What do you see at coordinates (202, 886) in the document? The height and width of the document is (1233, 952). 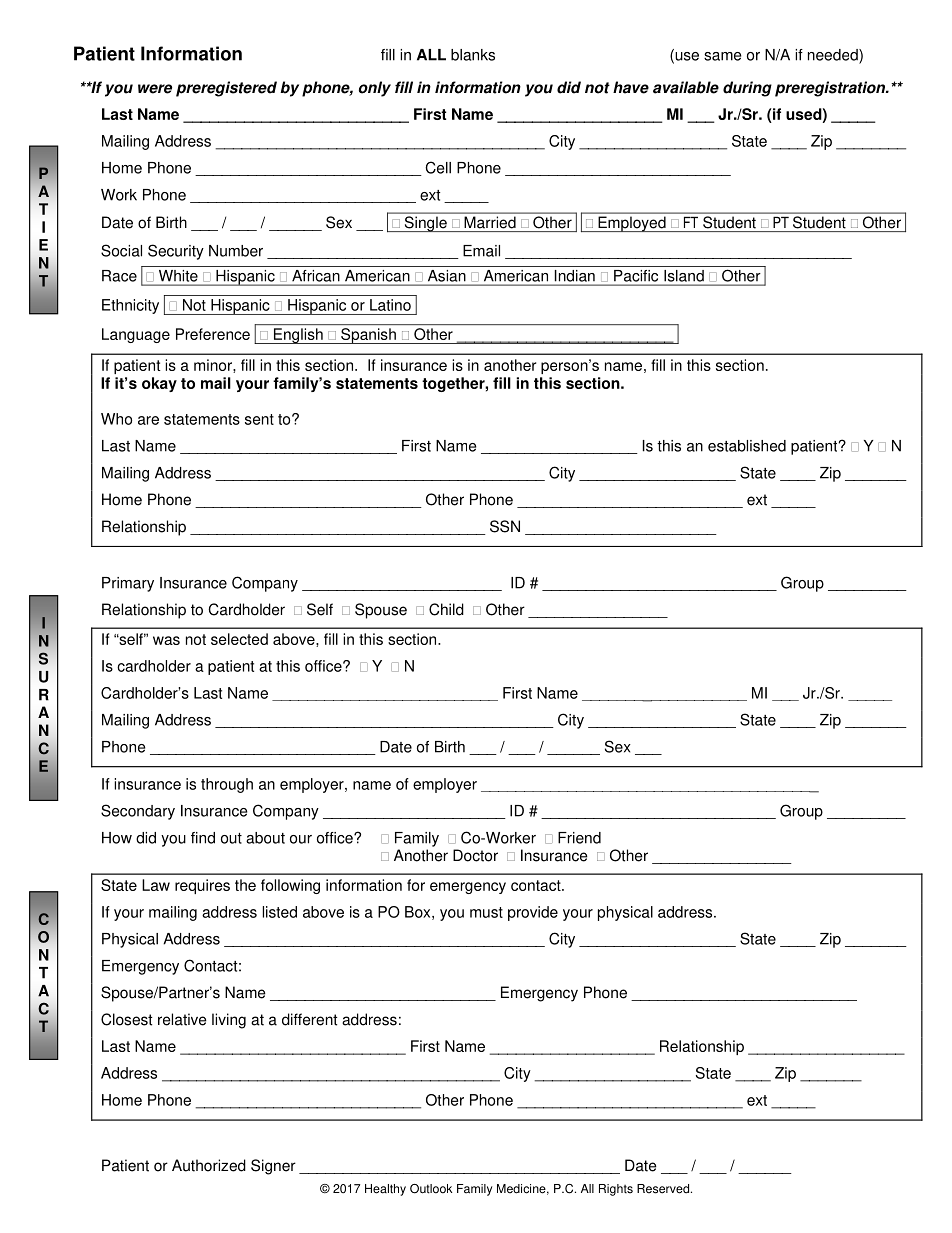 I see `requires` at bounding box center [202, 886].
